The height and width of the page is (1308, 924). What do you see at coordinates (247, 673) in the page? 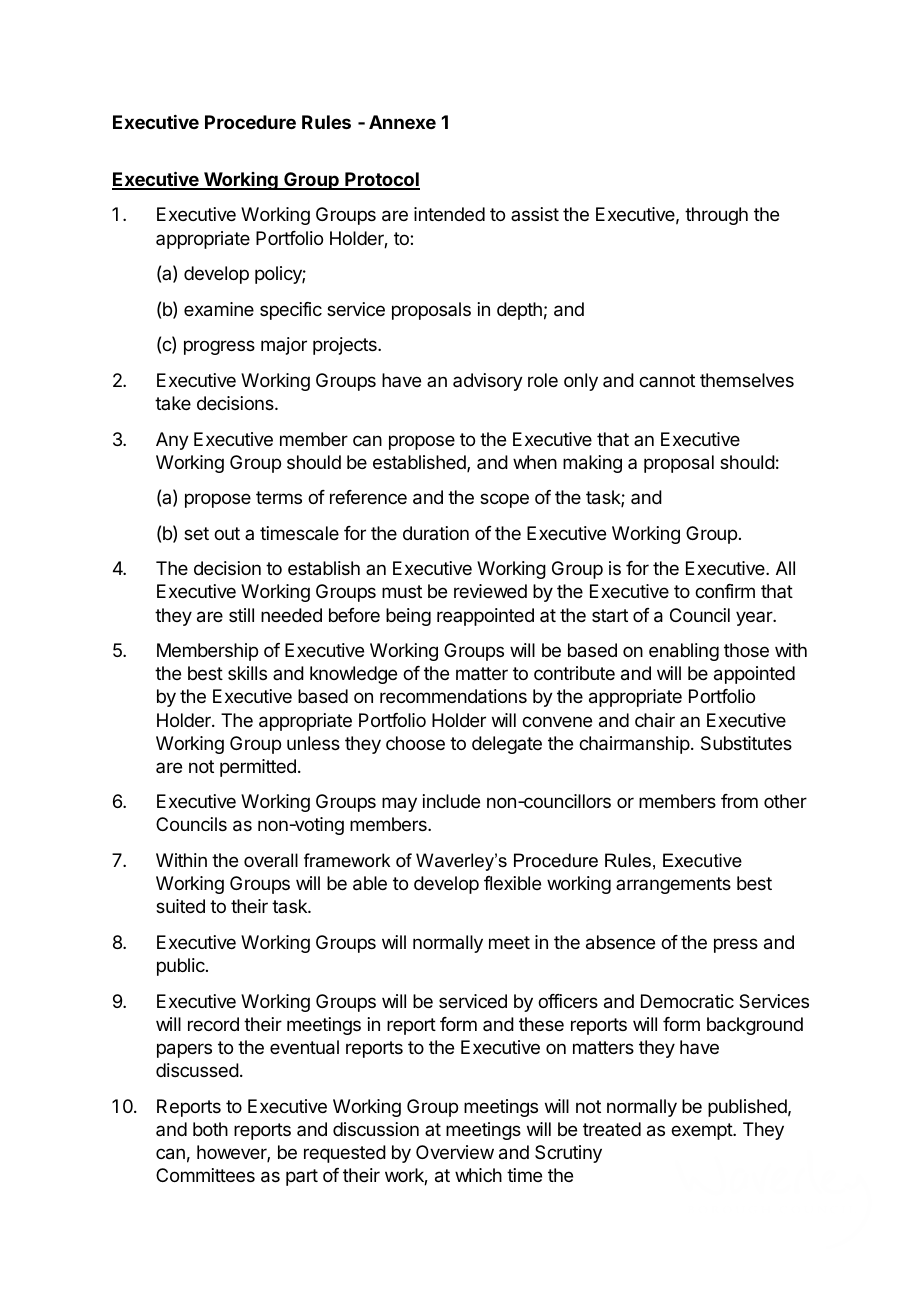
I see `skills` at bounding box center [247, 673].
